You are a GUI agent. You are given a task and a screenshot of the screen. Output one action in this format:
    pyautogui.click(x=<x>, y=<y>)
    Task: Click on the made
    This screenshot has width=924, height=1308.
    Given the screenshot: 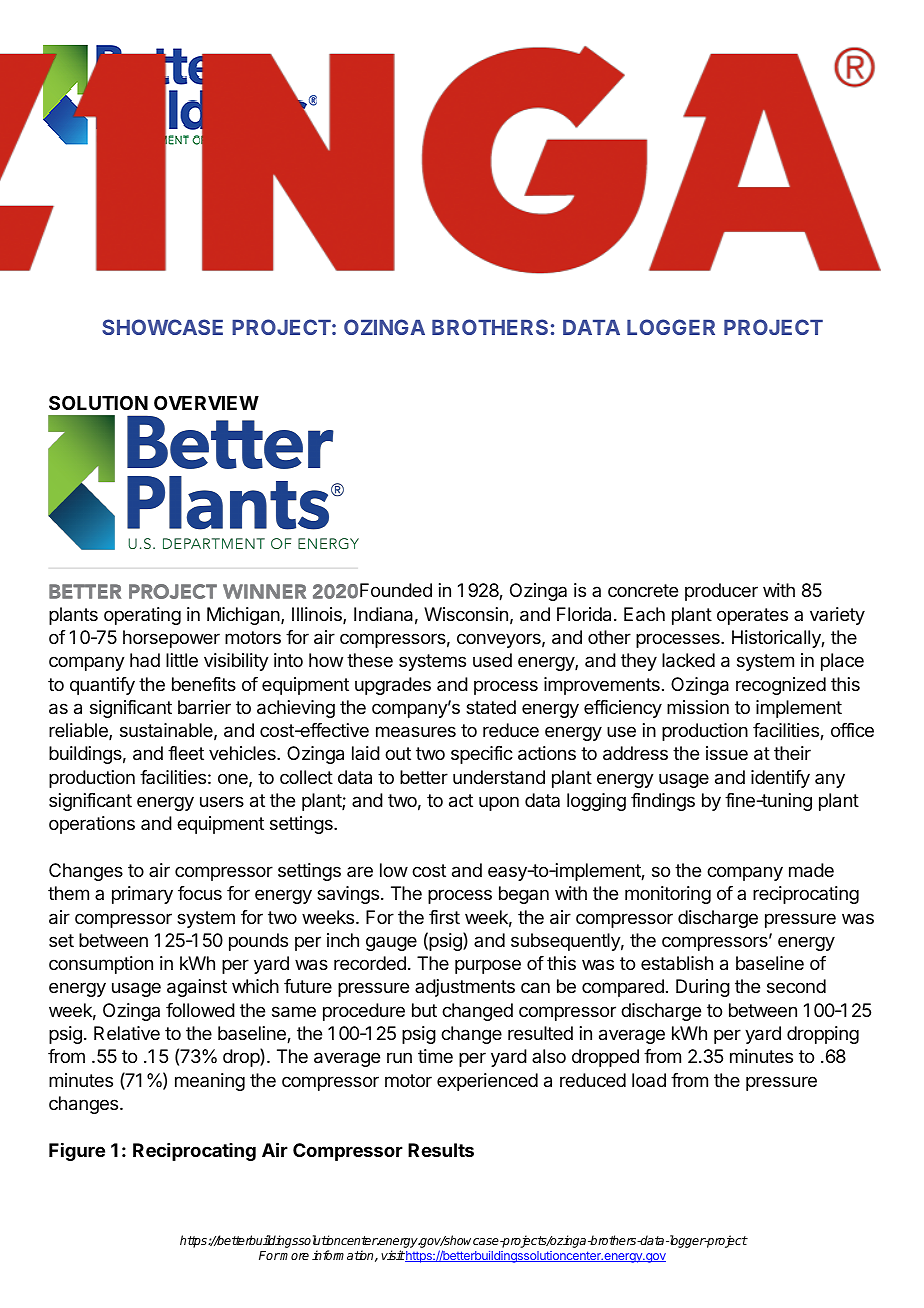 What is the action you would take?
    pyautogui.click(x=811, y=870)
